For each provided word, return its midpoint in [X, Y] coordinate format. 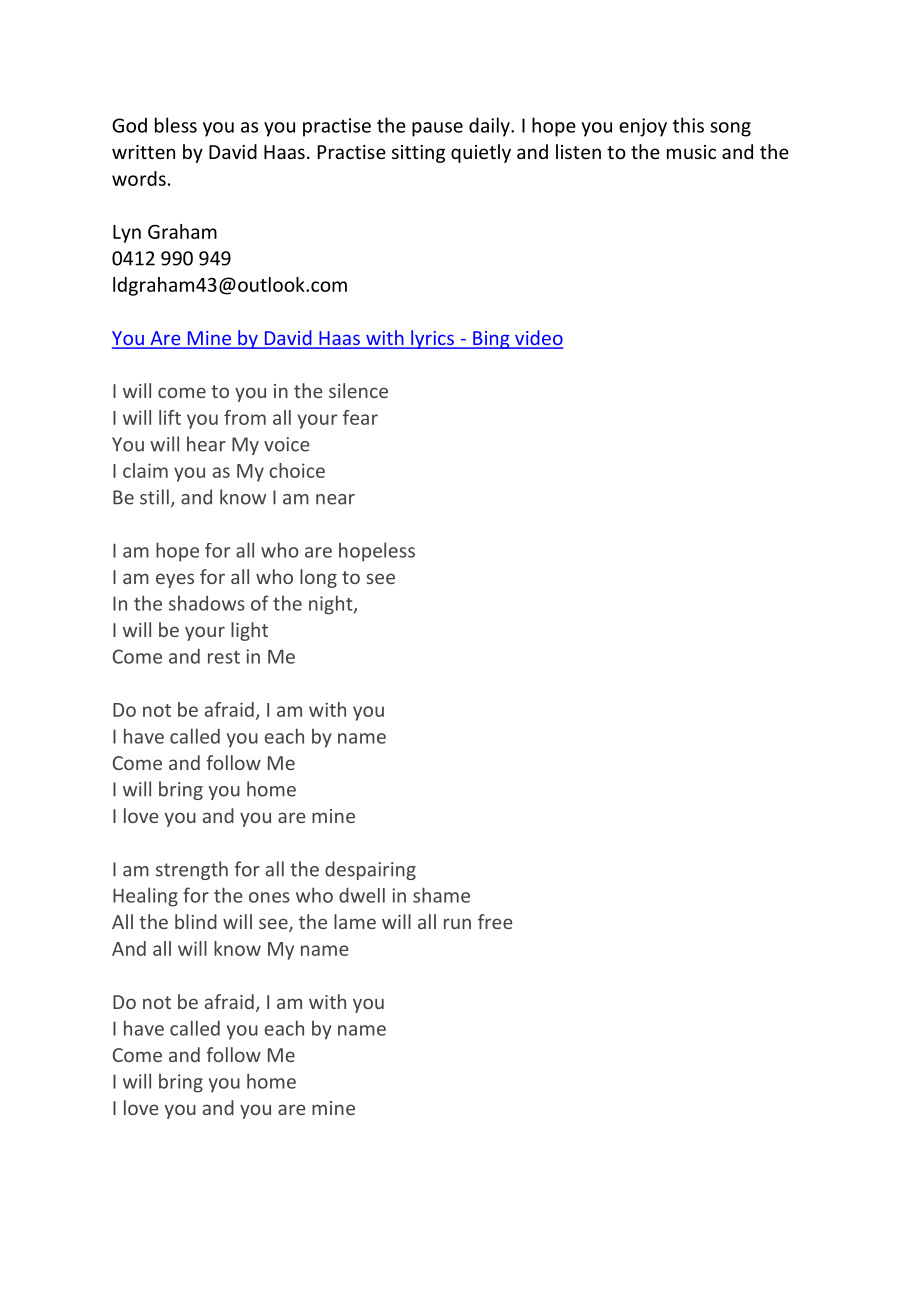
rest [224, 657]
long [318, 578]
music [691, 152]
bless [176, 125]
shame [441, 895]
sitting [418, 154]
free [495, 921]
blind [196, 921]
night [332, 605]
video [538, 339]
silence [358, 390]
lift [170, 417]
